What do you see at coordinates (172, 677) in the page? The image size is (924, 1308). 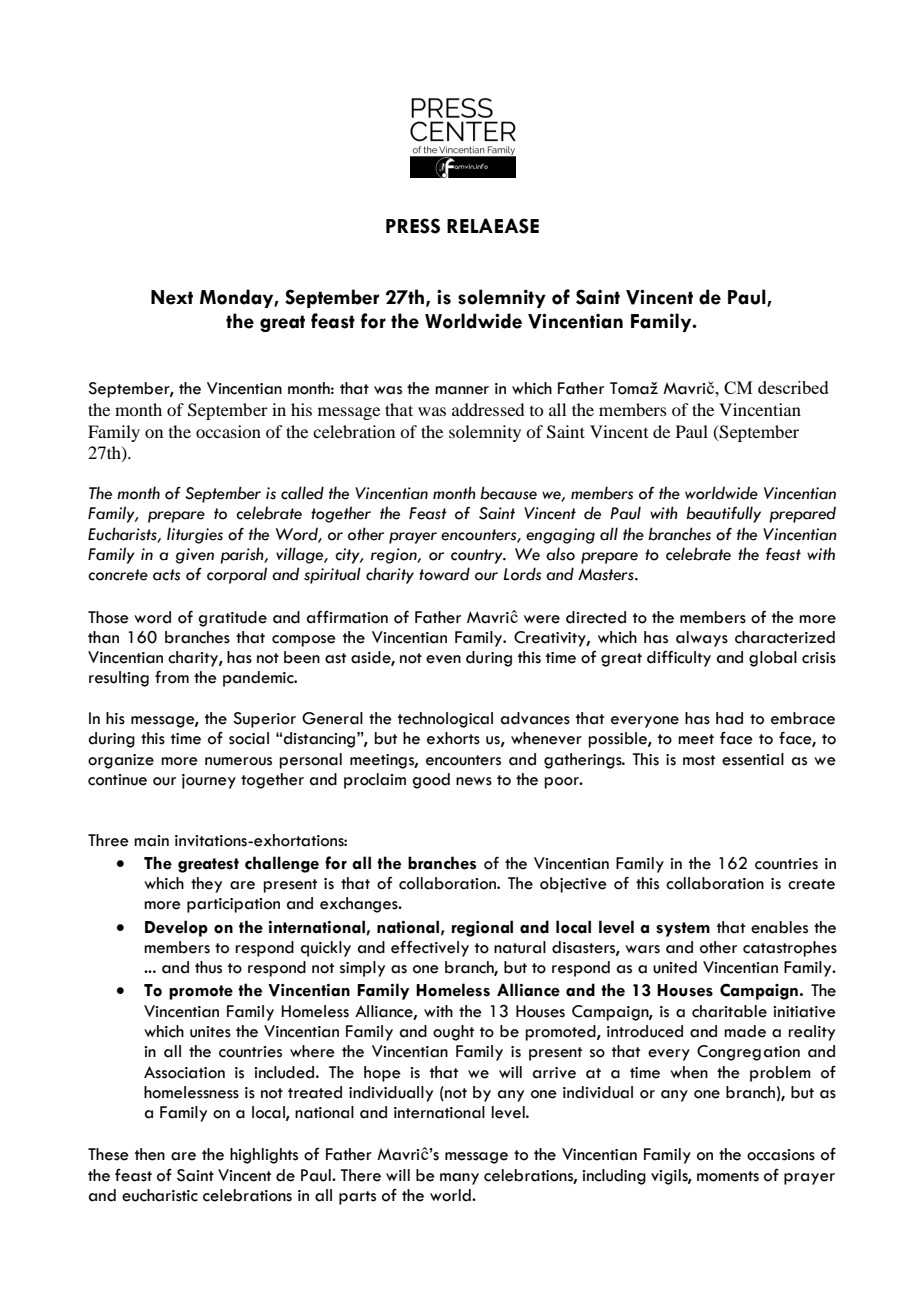 I see `from` at bounding box center [172, 677].
